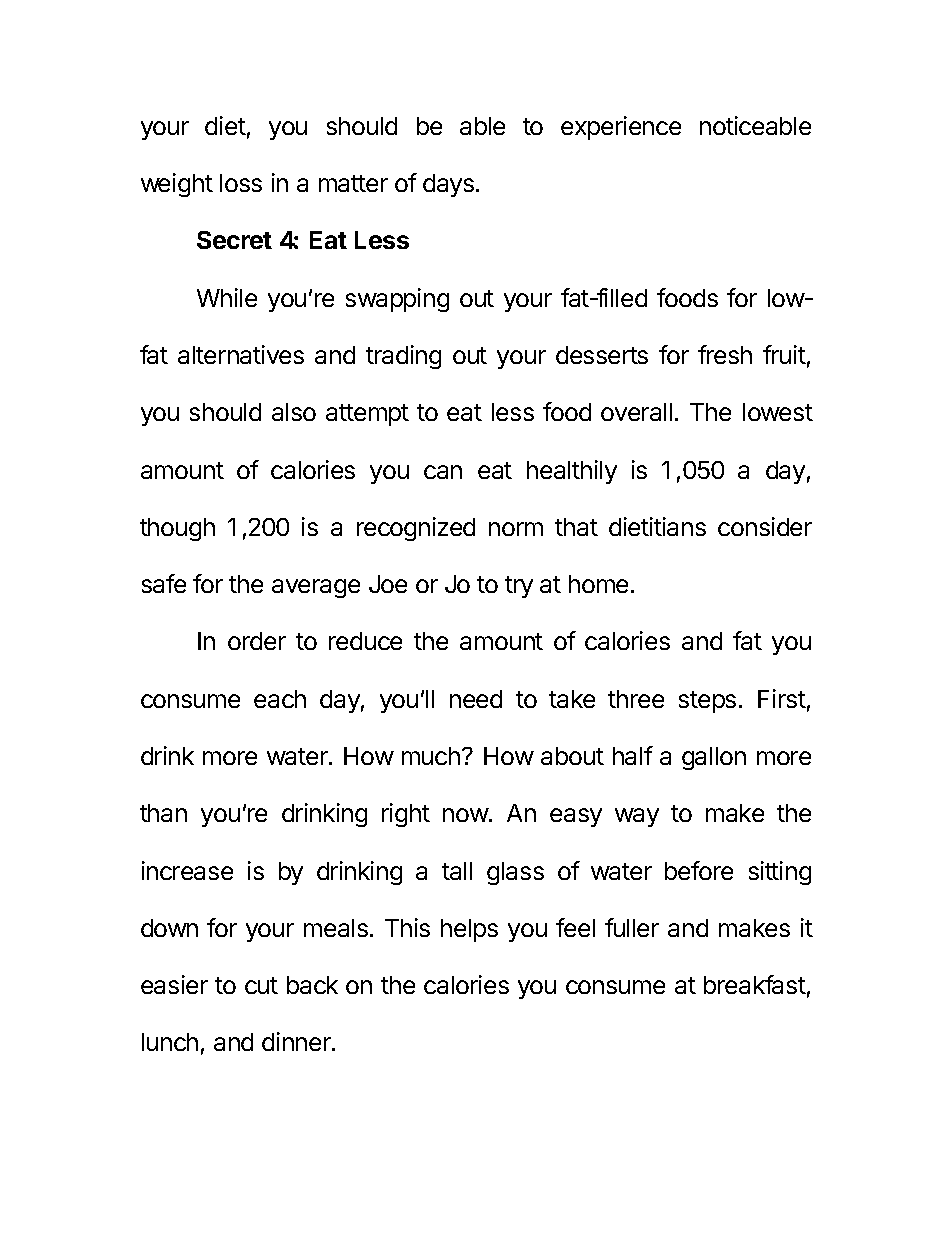 Image resolution: width=952 pixels, height=1233 pixels. Describe the element at coordinates (621, 128) in the screenshot. I see `experience` at that location.
